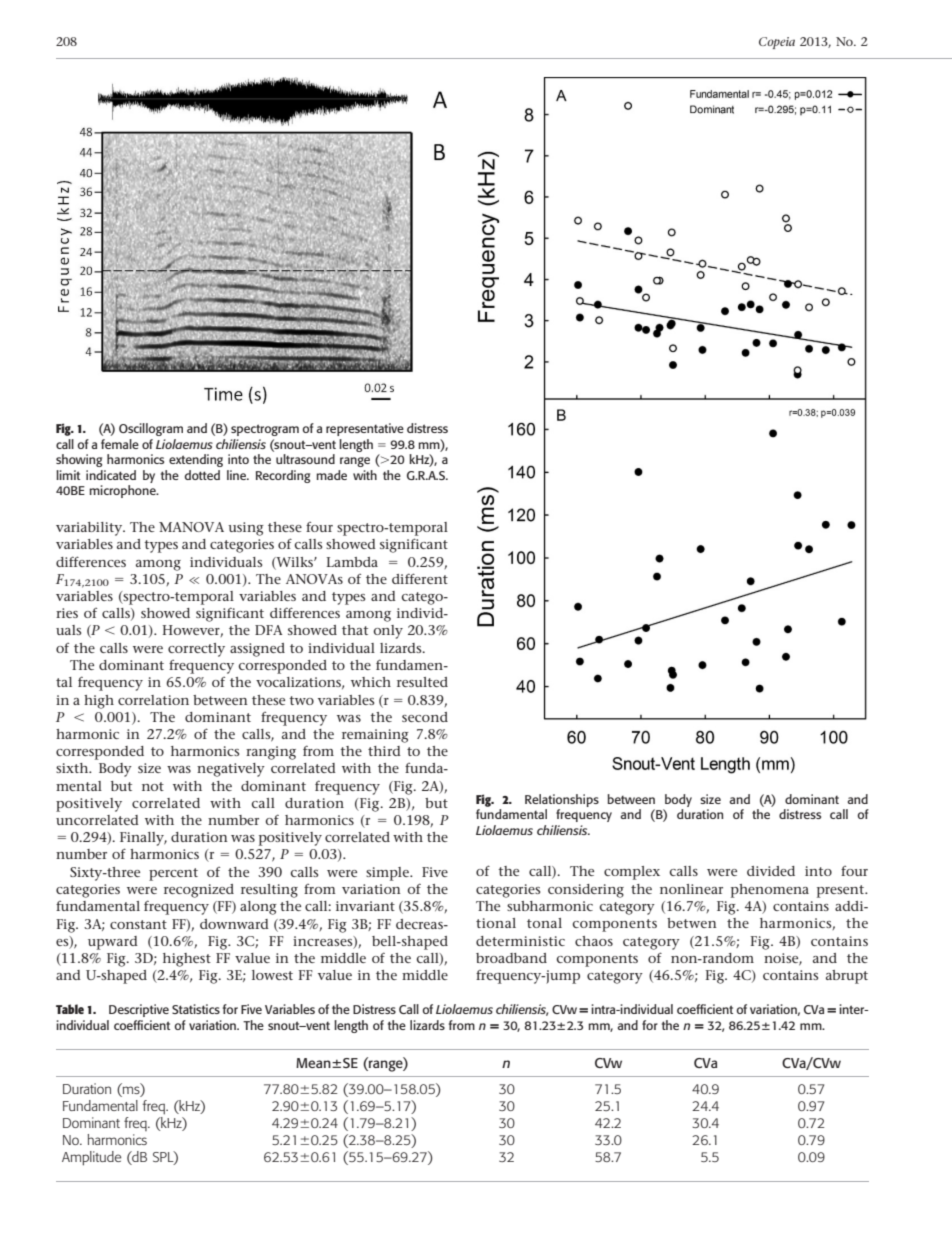 This document has height=1238, width=952. Describe the element at coordinates (331, 475) in the document. I see `made` at that location.
